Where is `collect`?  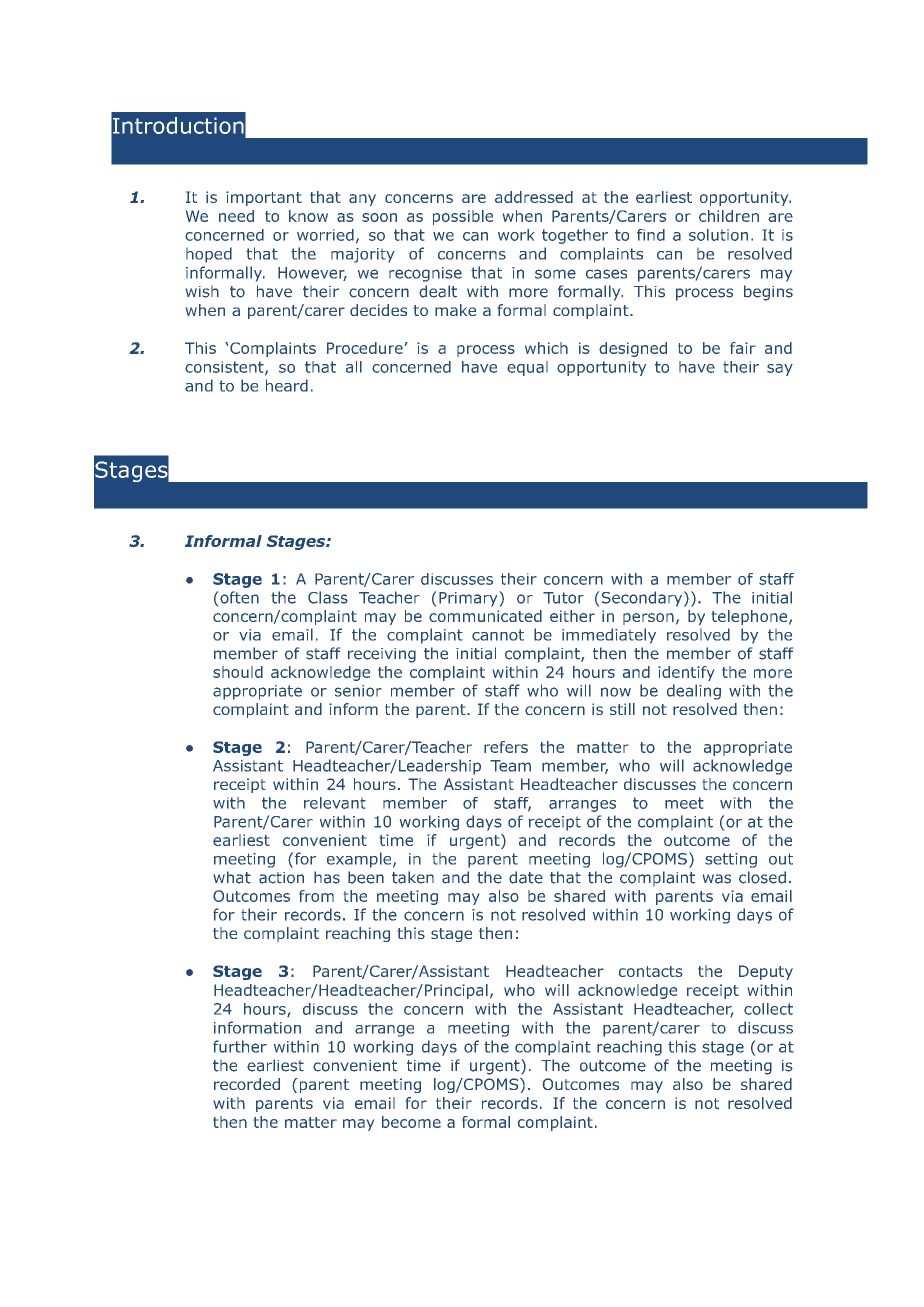 collect is located at coordinates (768, 1009).
